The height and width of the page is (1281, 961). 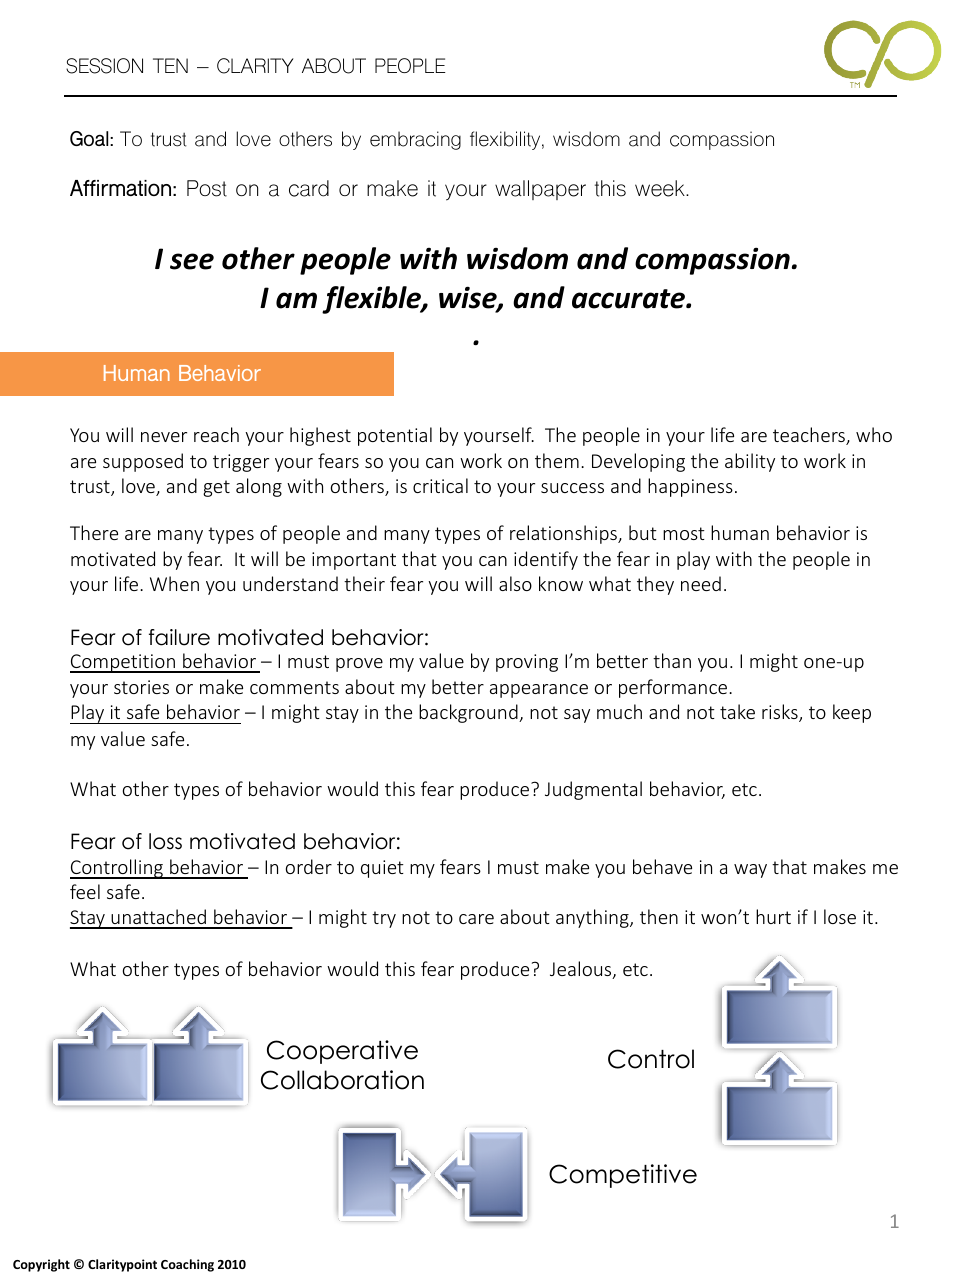 I want to click on quiet, so click(x=382, y=869).
